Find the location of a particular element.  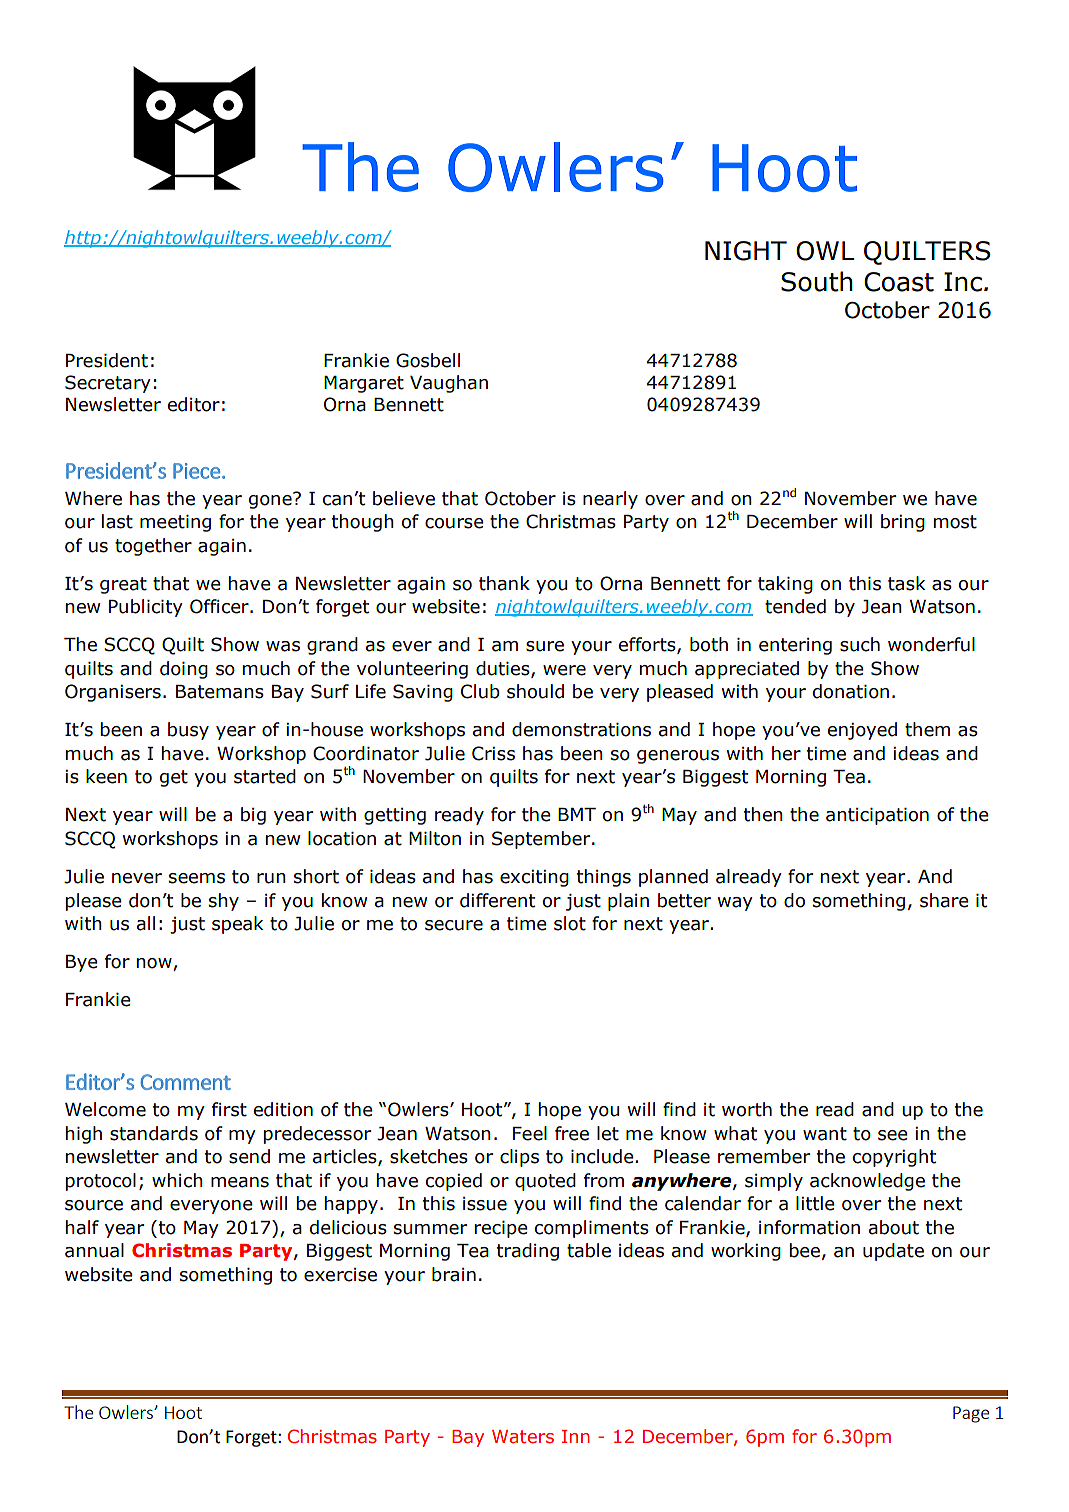

Coast is located at coordinates (899, 282).
